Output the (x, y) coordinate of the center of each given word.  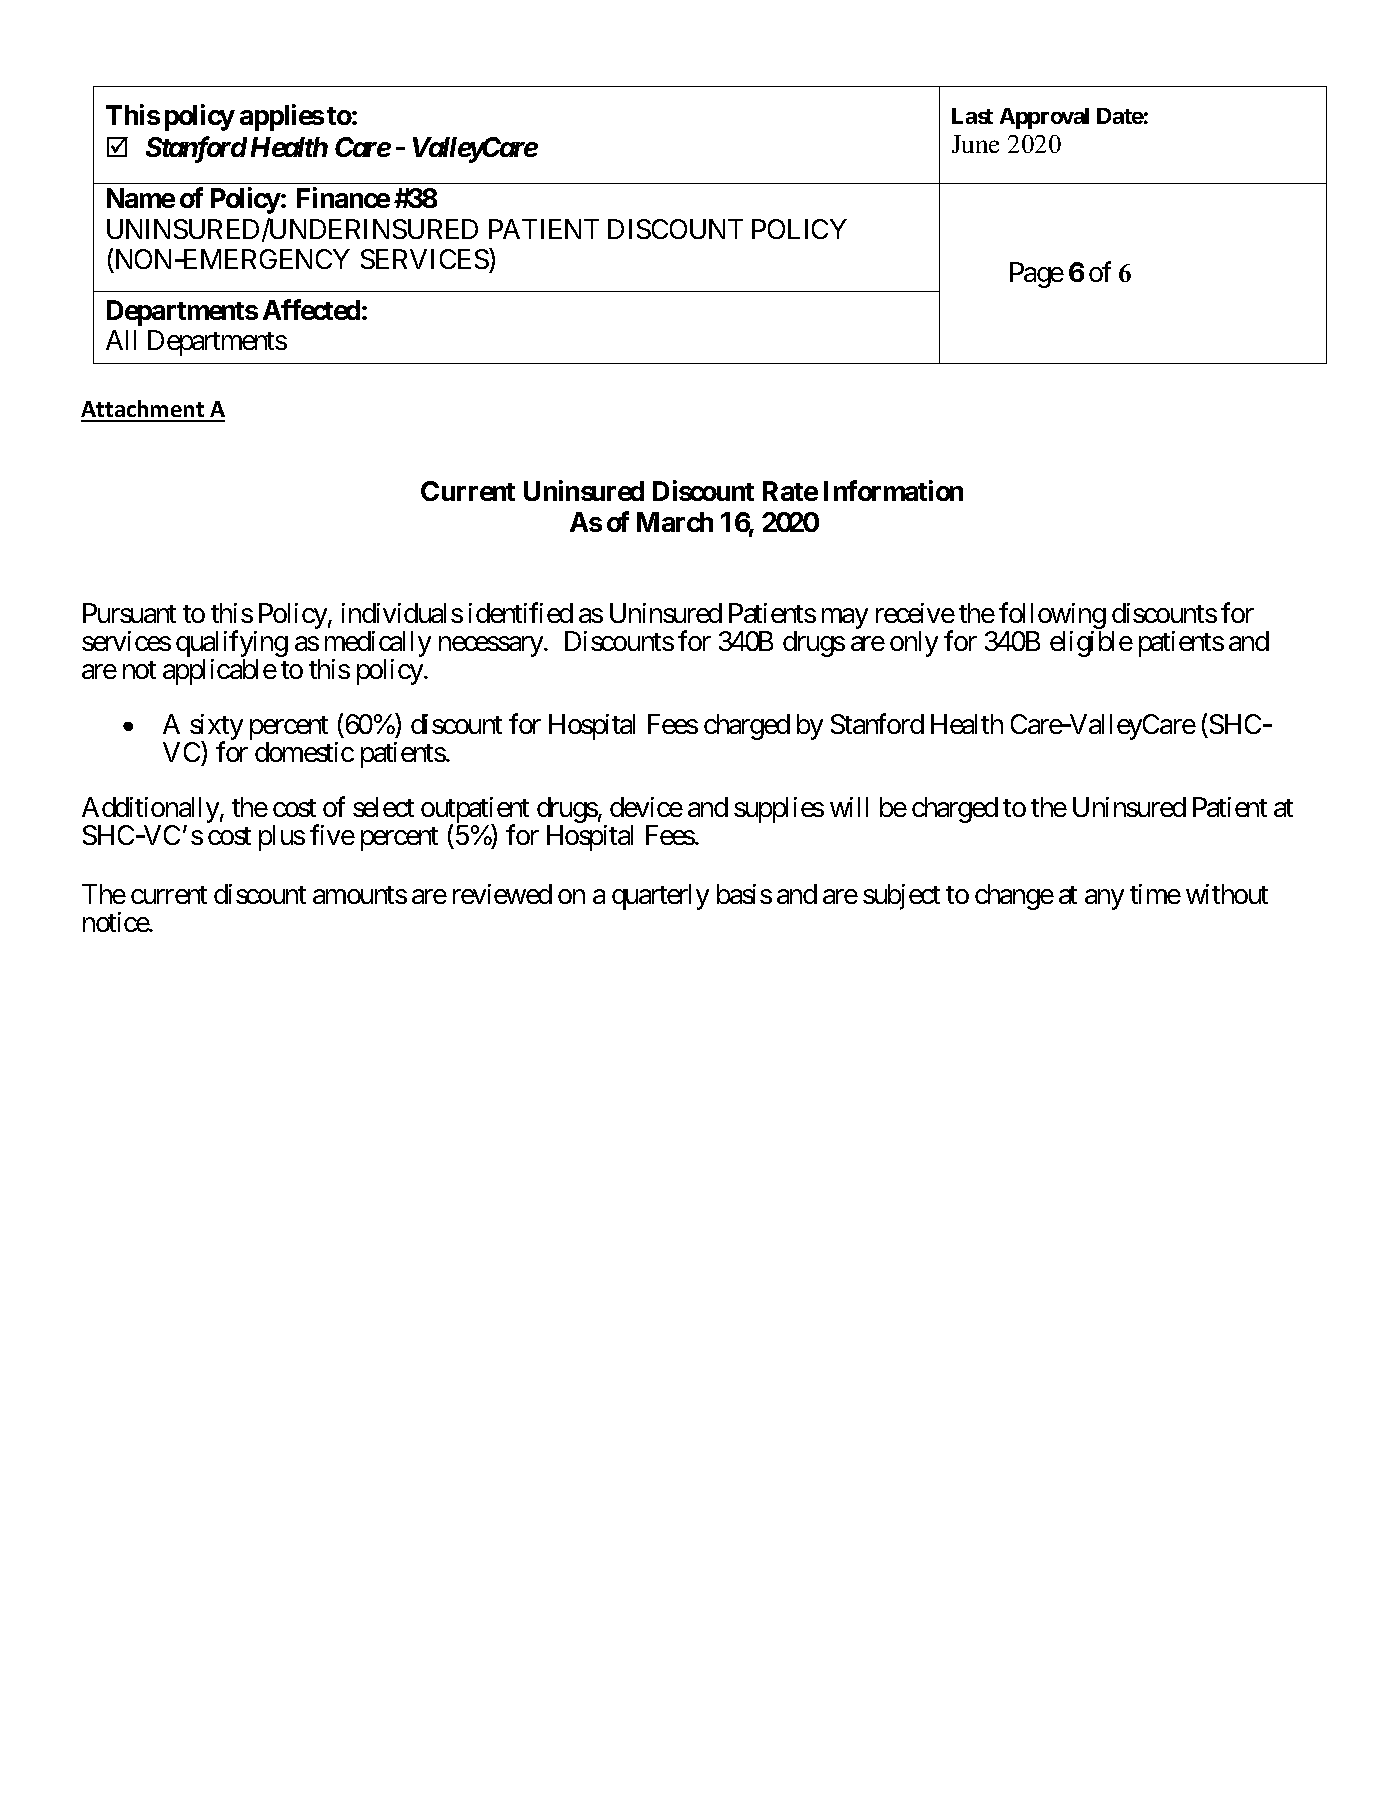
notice (116, 922)
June (975, 144)
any (1104, 899)
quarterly (660, 897)
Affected (311, 309)
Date (1120, 116)
